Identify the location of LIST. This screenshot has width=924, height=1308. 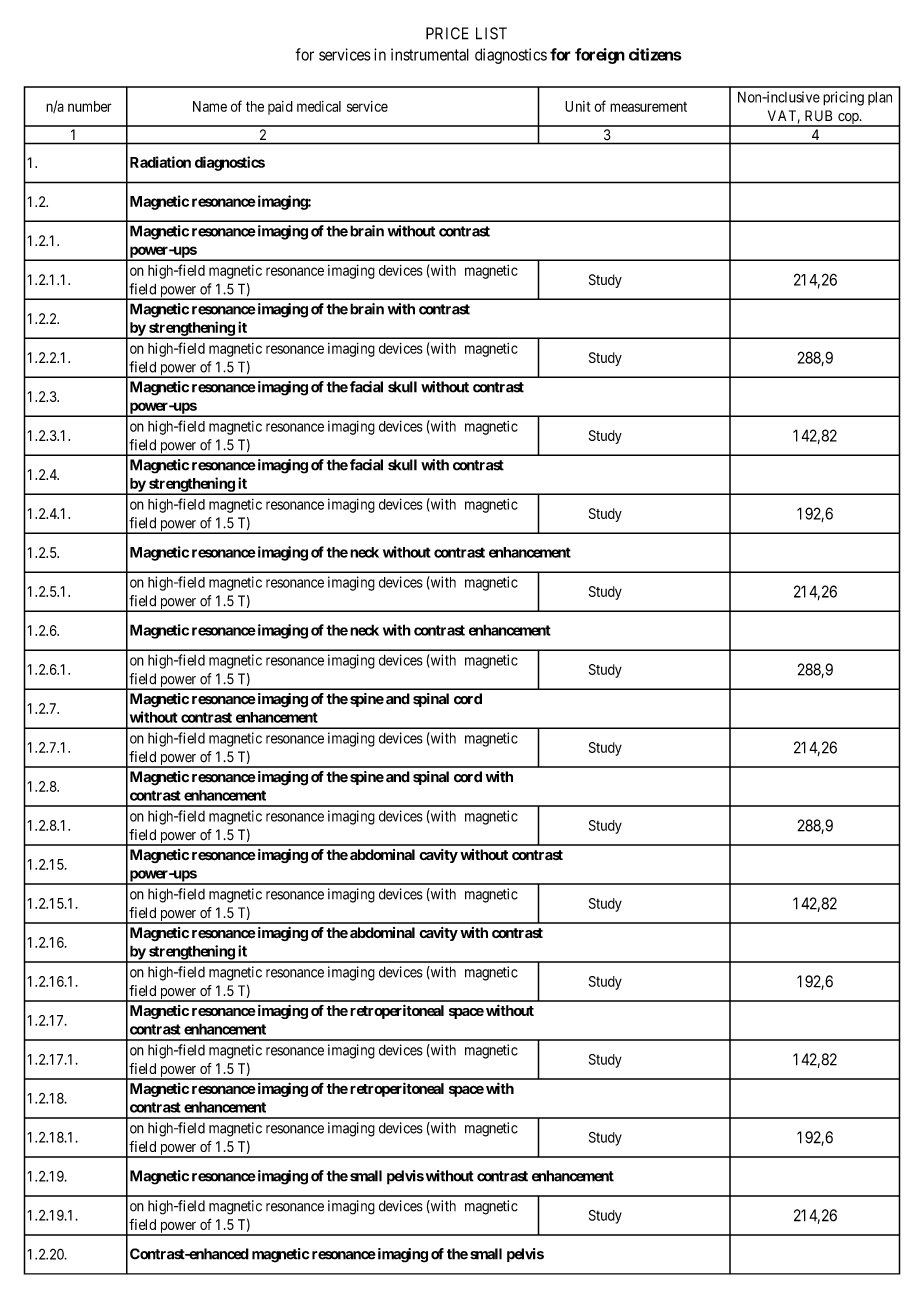
(491, 33).
